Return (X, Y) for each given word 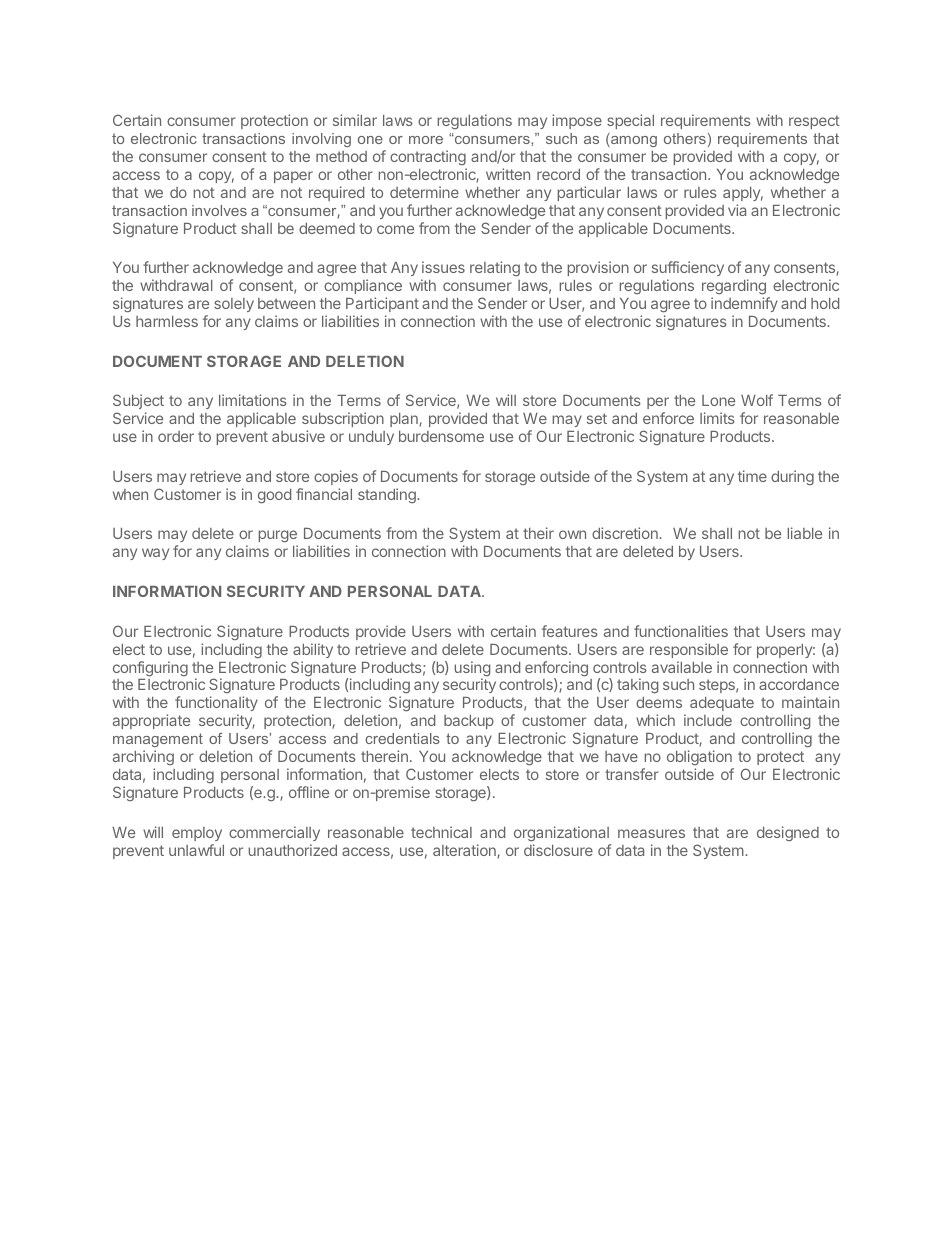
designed (788, 833)
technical (441, 832)
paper (293, 177)
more (426, 140)
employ (197, 834)
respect (814, 122)
